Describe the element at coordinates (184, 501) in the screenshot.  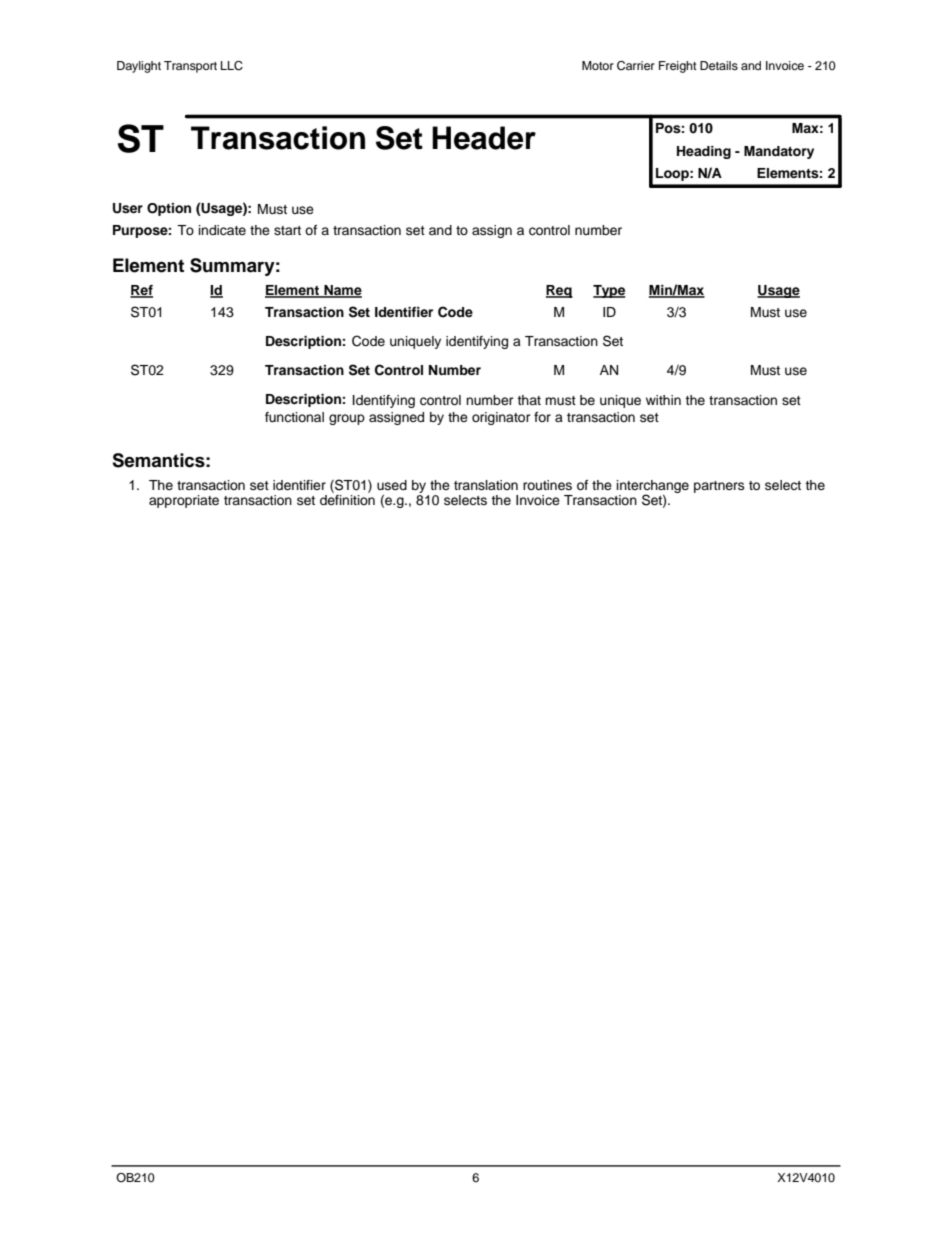
I see `appropriate` at that location.
